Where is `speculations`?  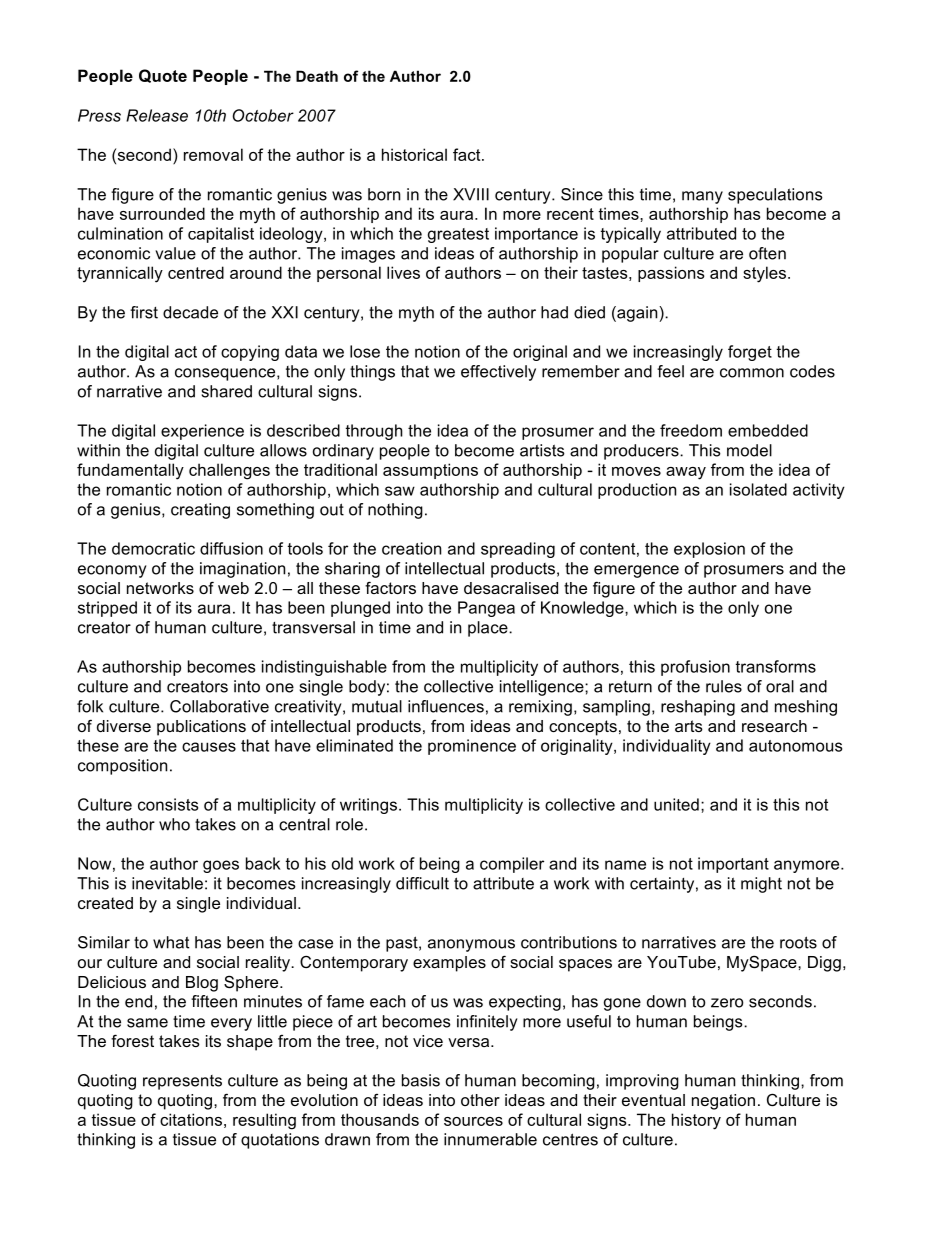
speculations is located at coordinates (775, 196).
